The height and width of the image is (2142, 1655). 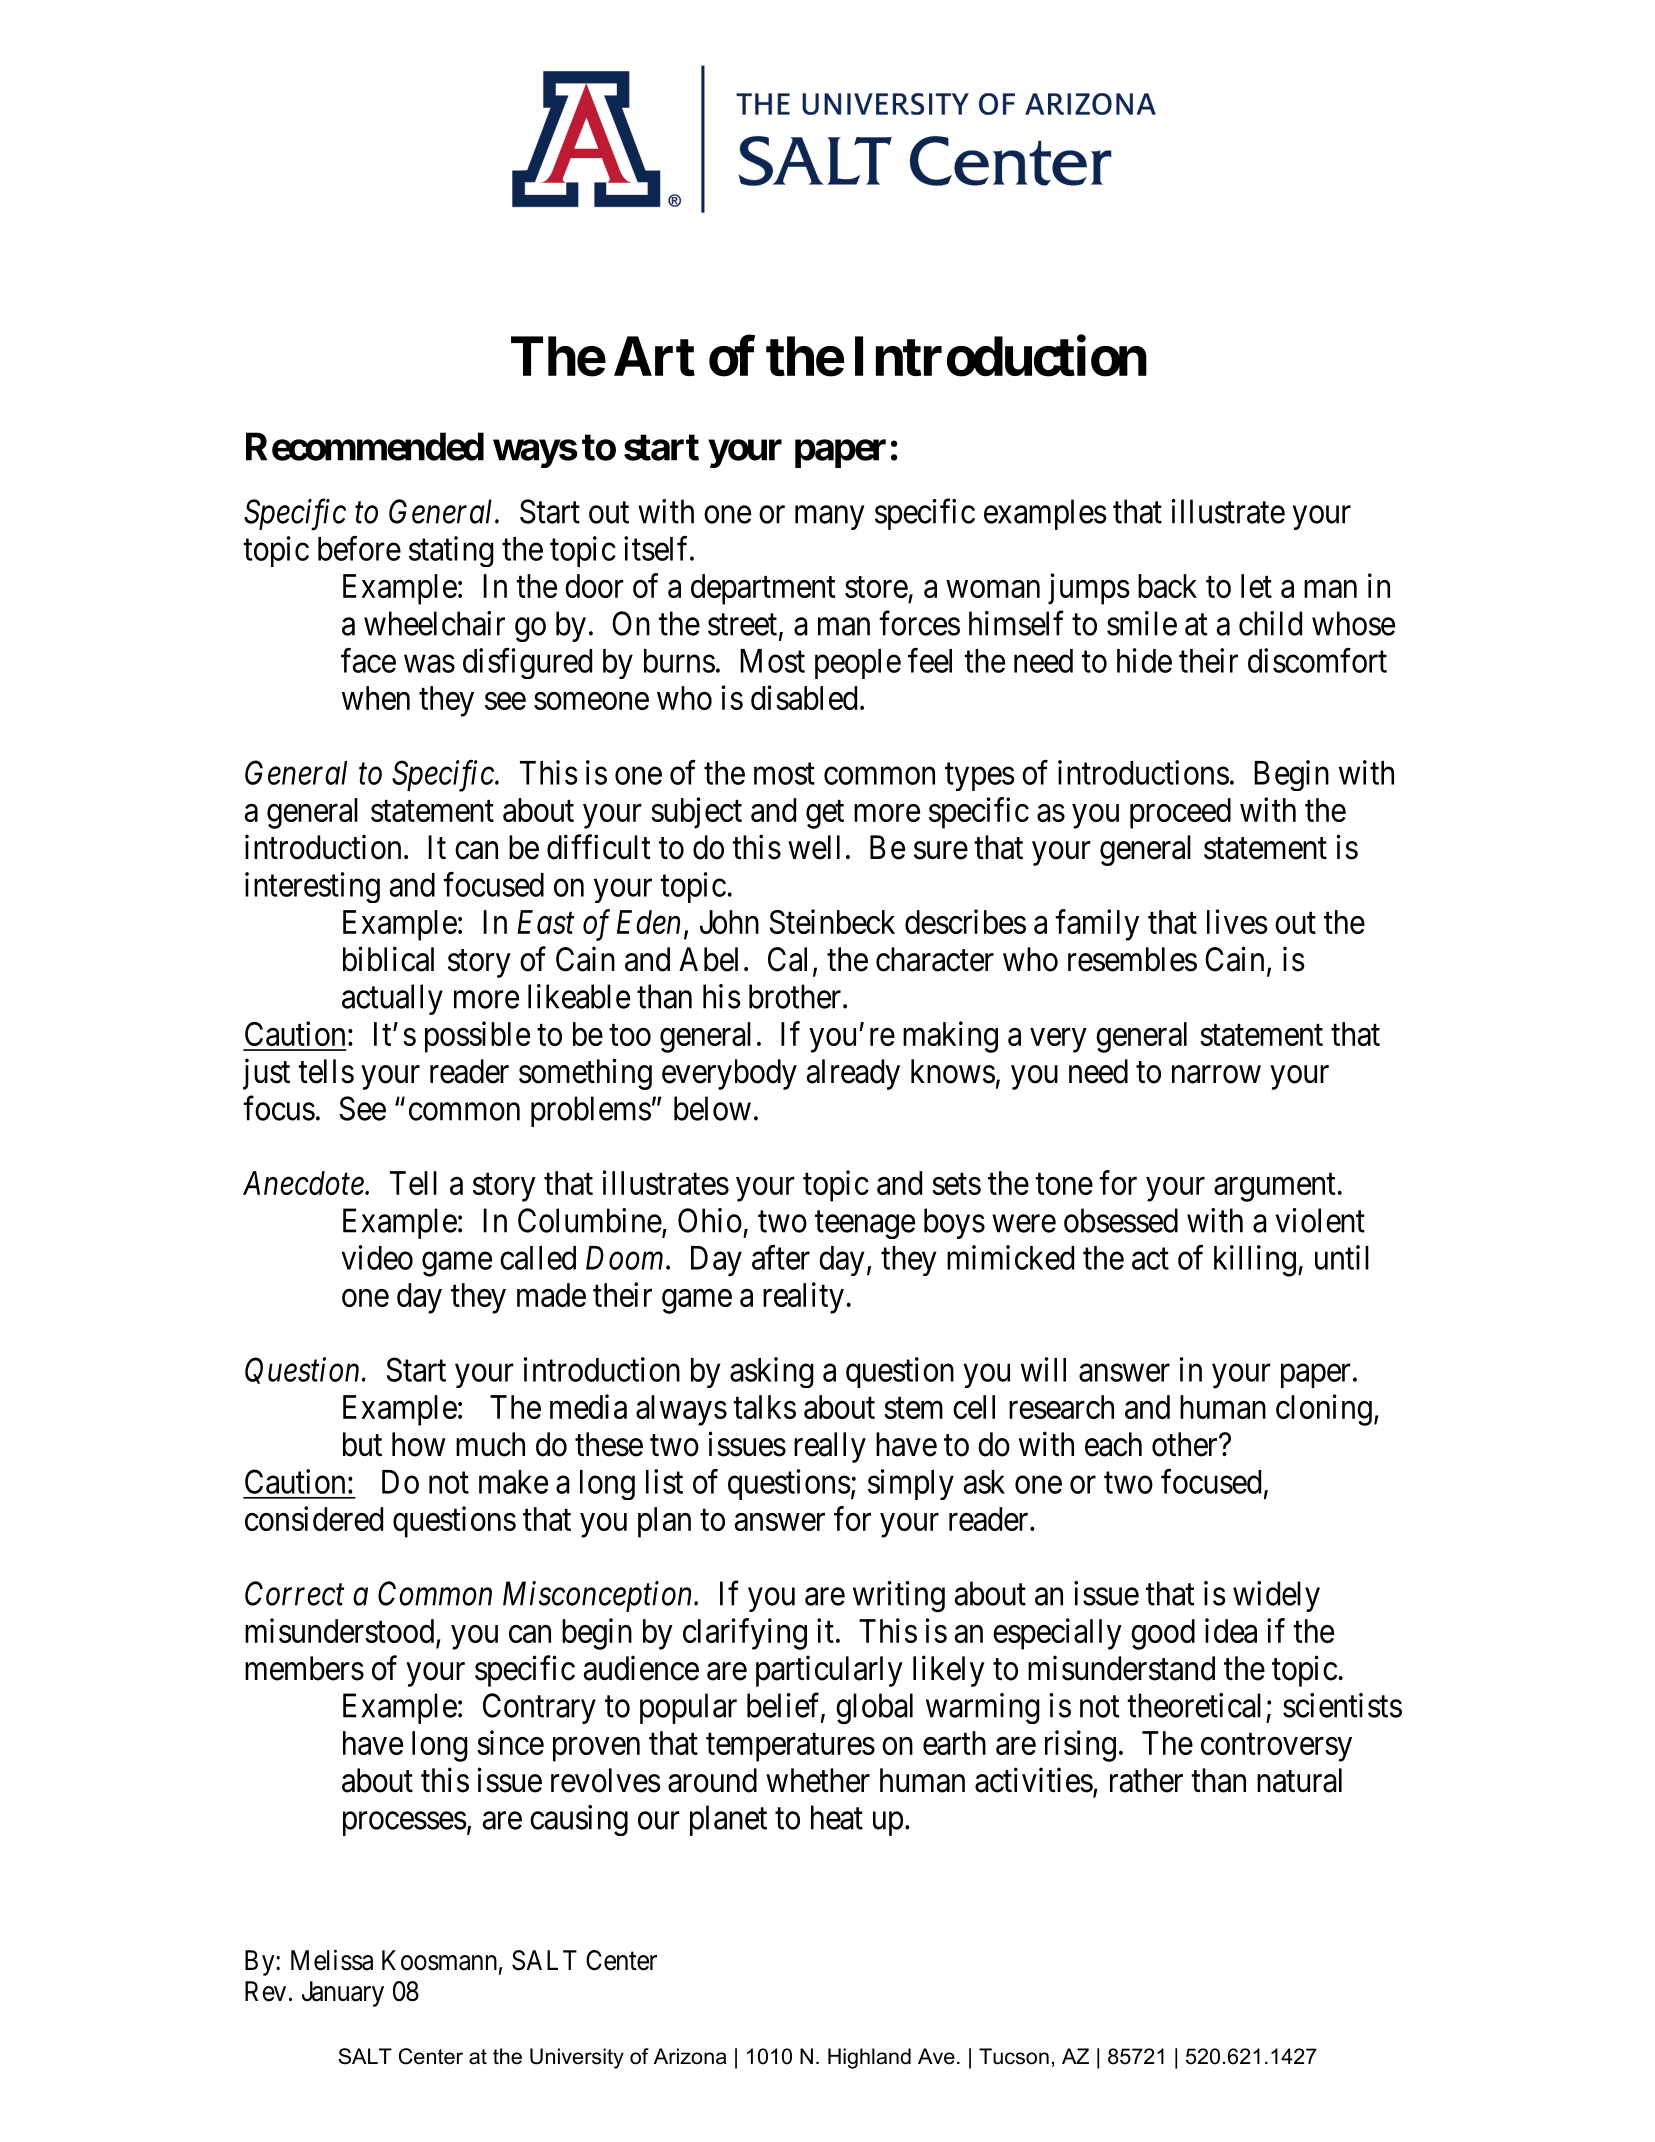 I want to click on interesting, so click(x=312, y=887).
